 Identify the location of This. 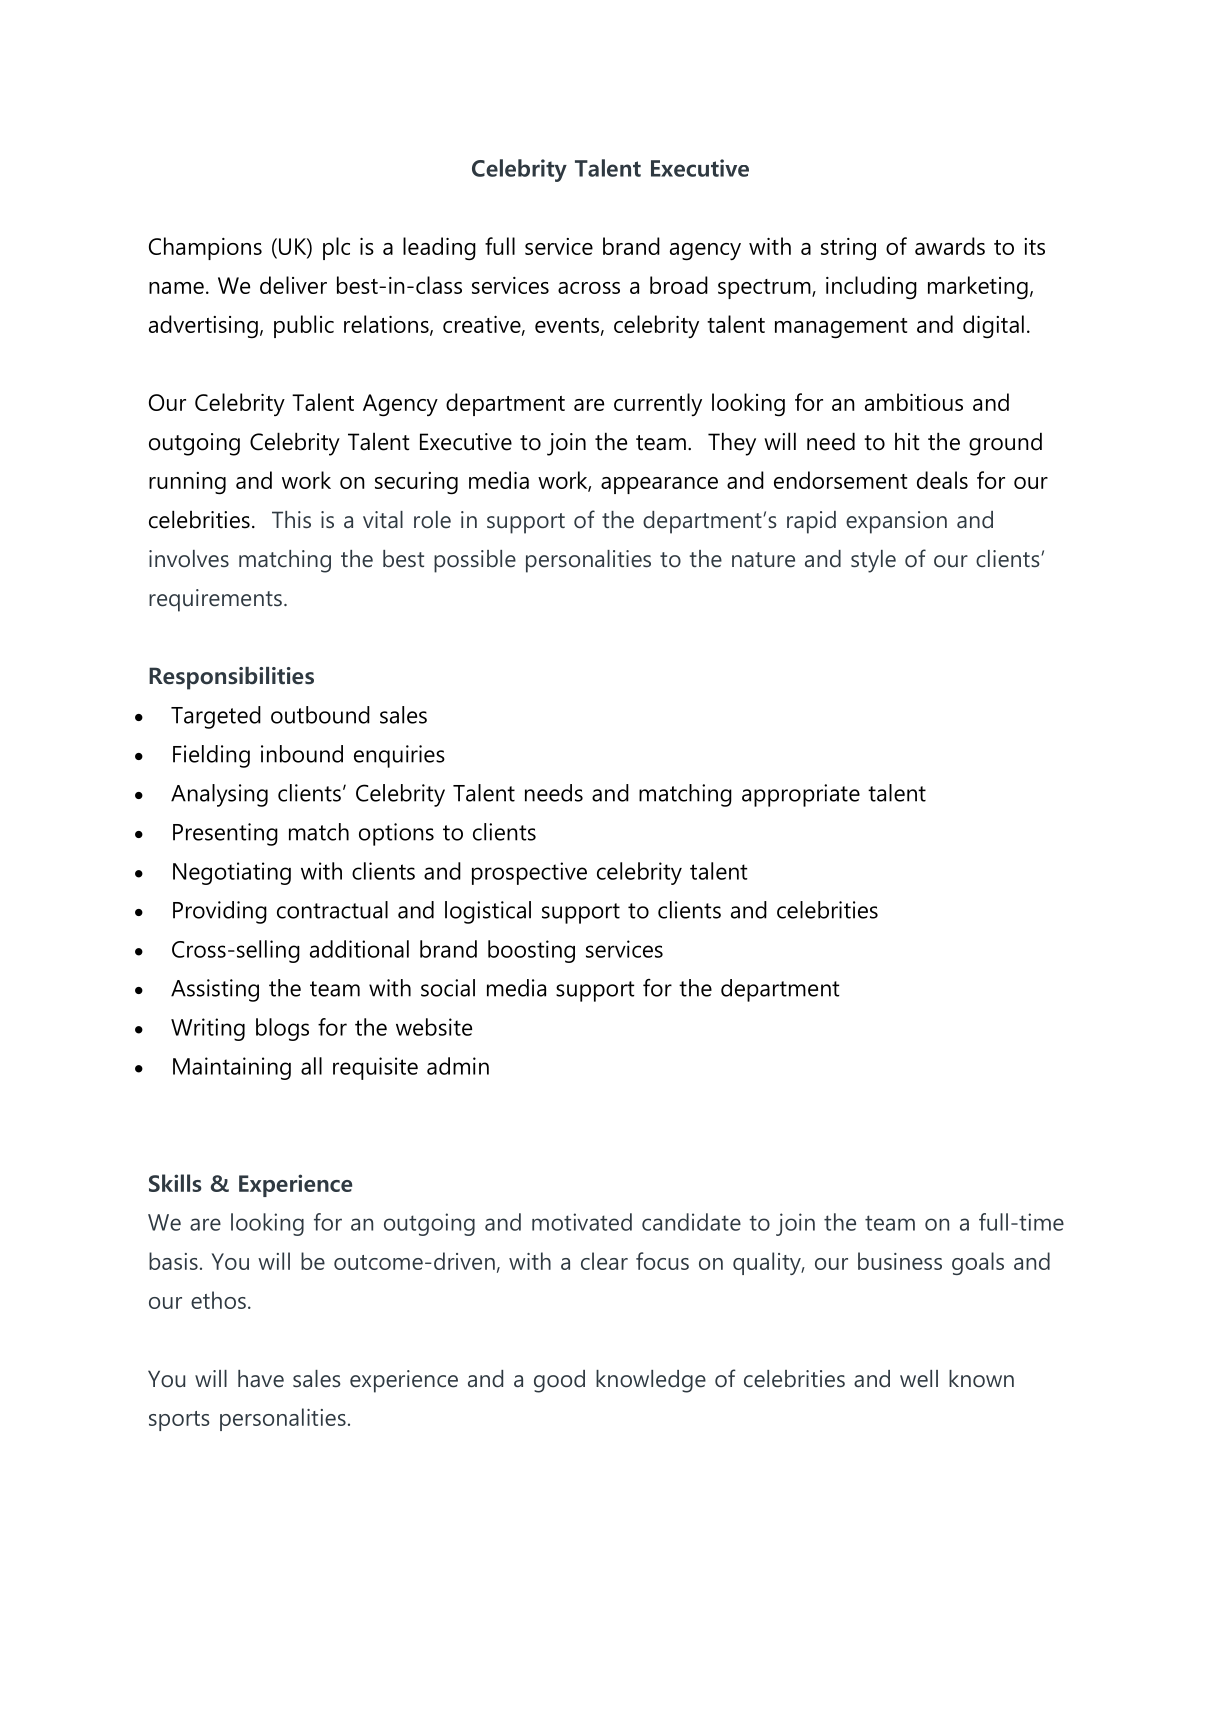
(291, 520).
